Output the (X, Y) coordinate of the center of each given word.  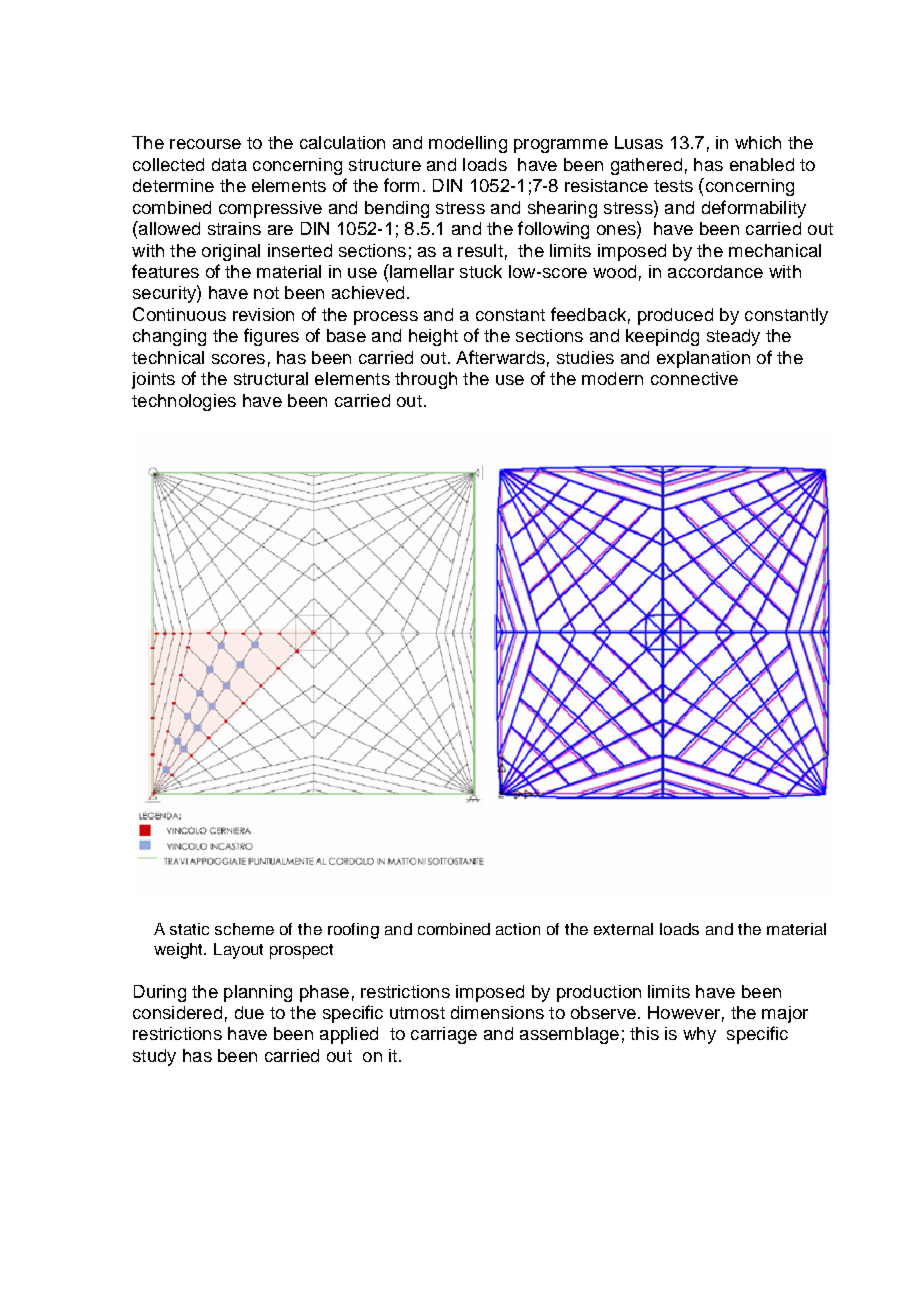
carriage (444, 1035)
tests (673, 186)
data (229, 164)
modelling (468, 144)
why (699, 1035)
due (249, 1012)
